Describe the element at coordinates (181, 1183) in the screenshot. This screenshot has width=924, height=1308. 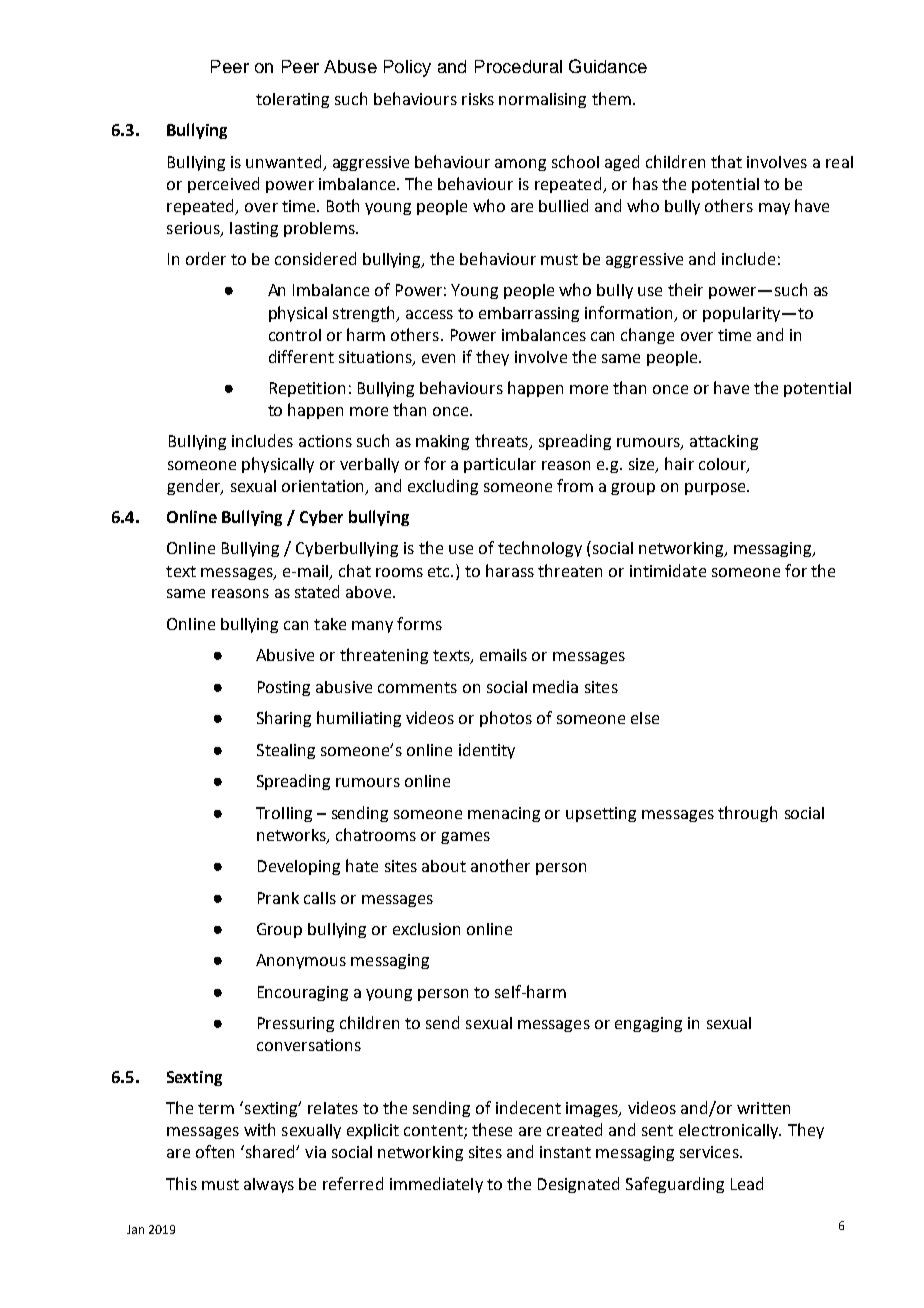
I see `This` at that location.
